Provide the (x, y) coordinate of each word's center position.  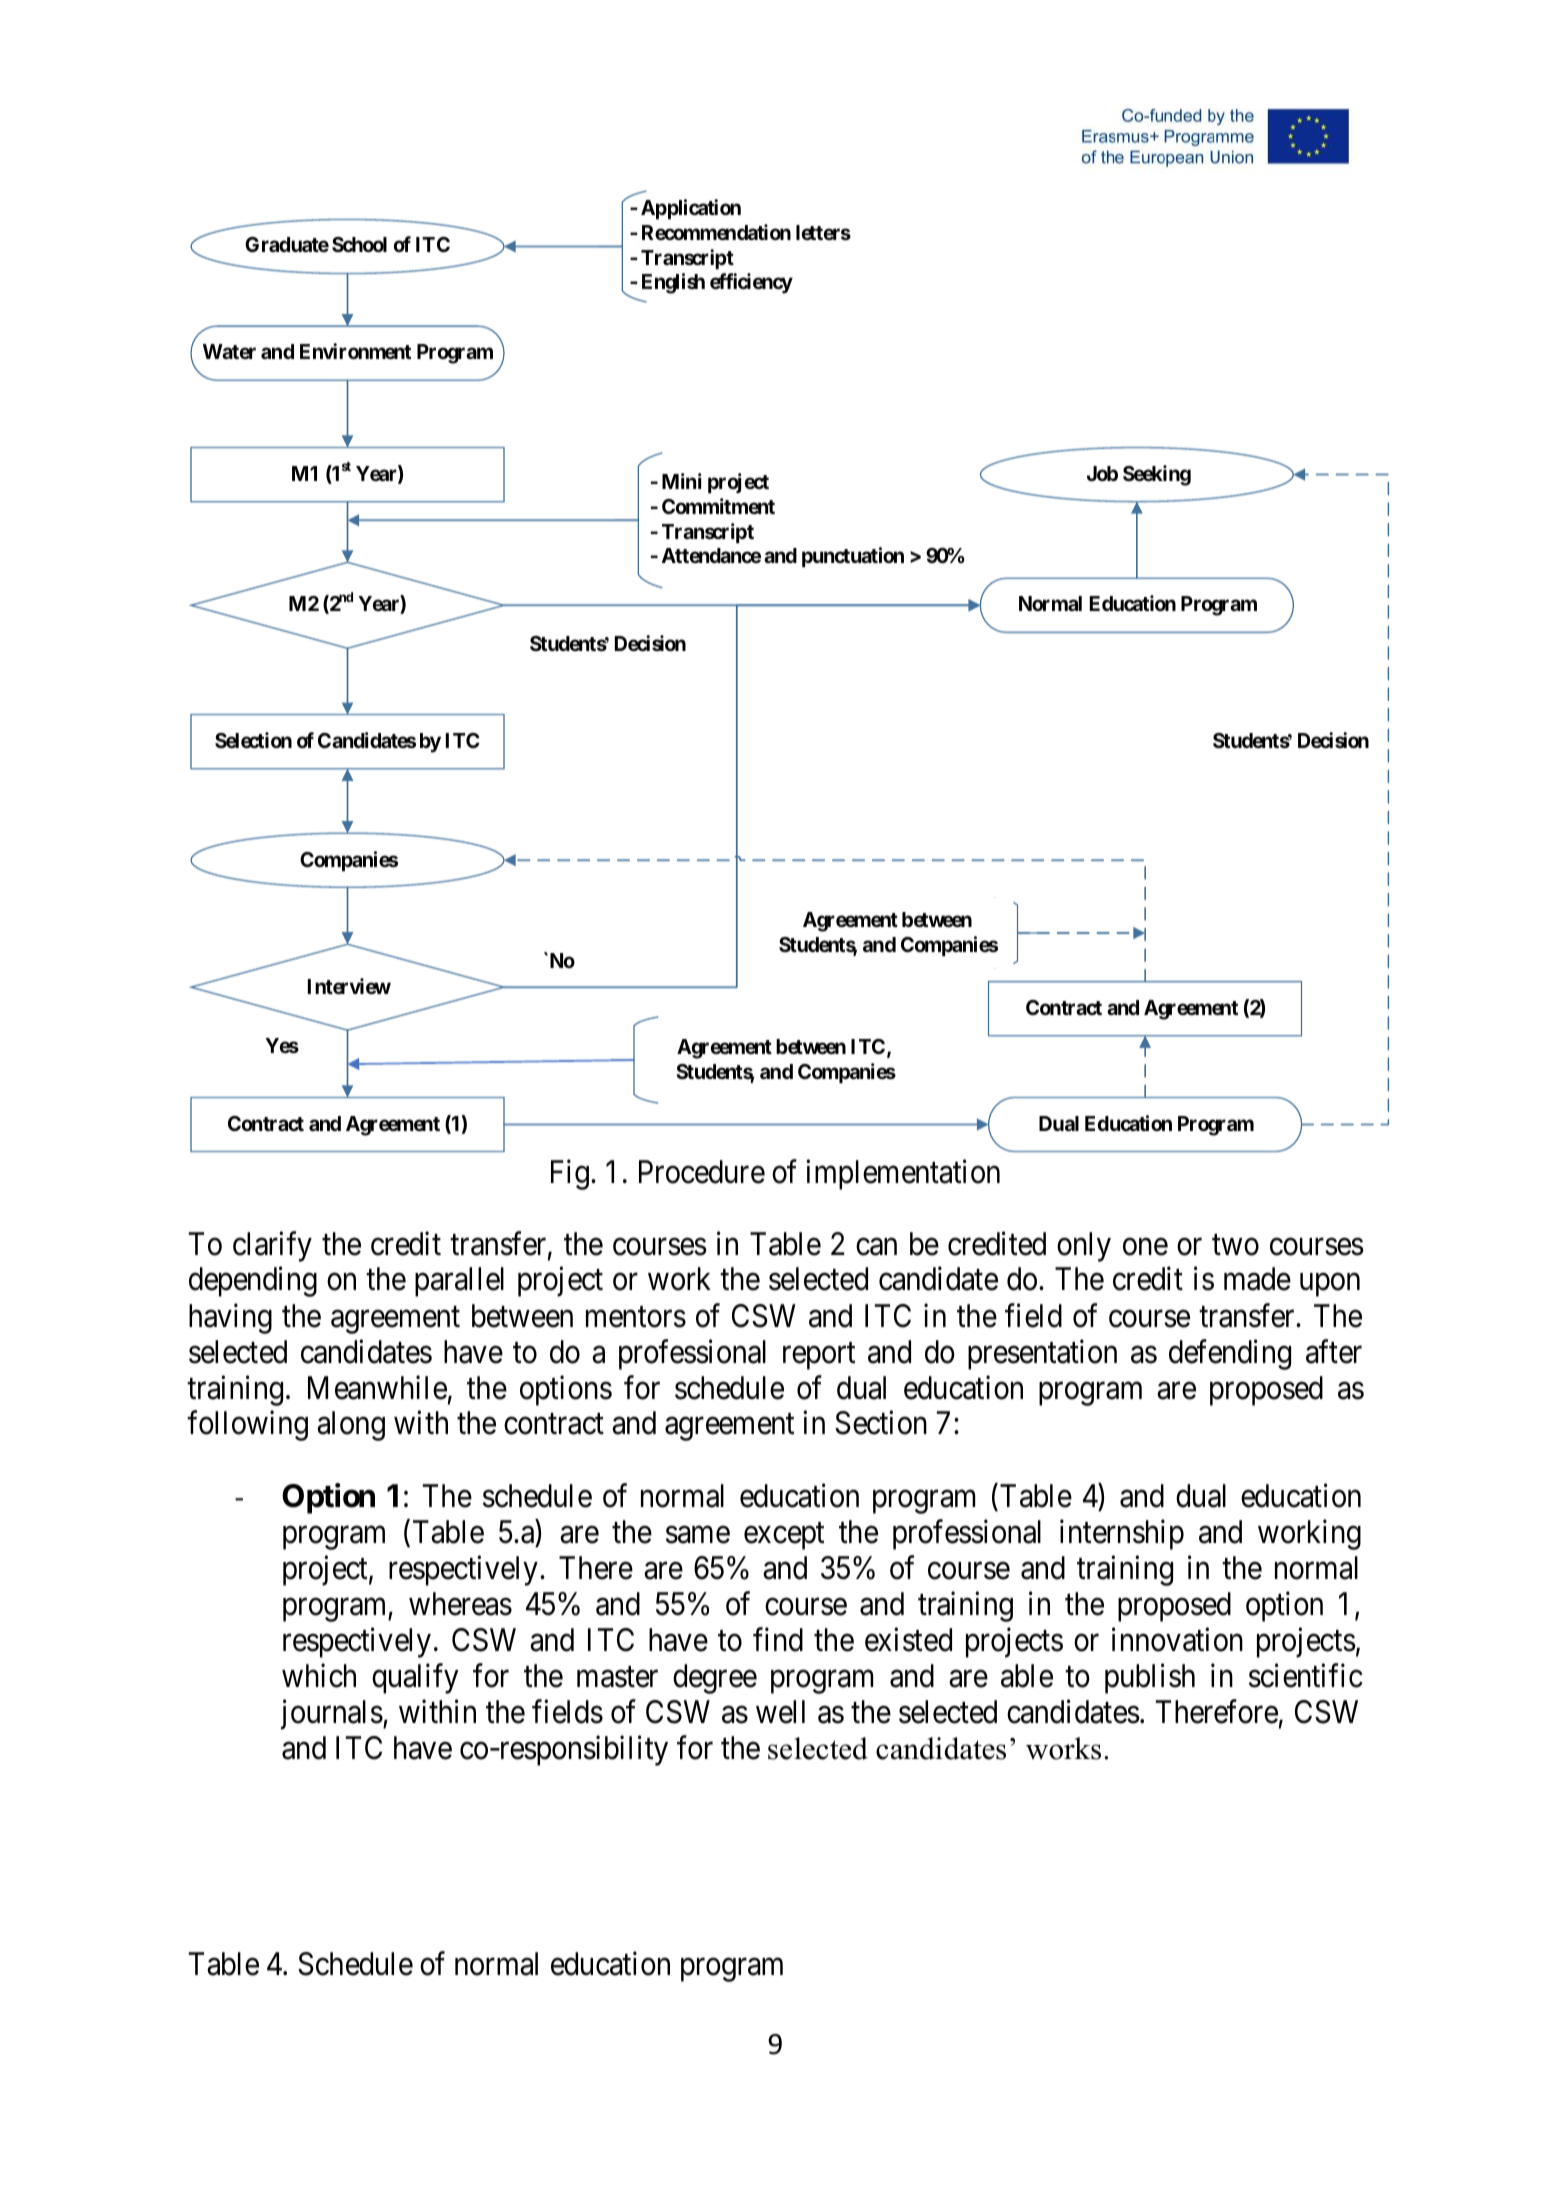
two (1235, 1245)
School (359, 244)
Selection (253, 740)
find (778, 1639)
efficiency (751, 283)
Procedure (702, 1172)
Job (1102, 473)
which (319, 1675)
